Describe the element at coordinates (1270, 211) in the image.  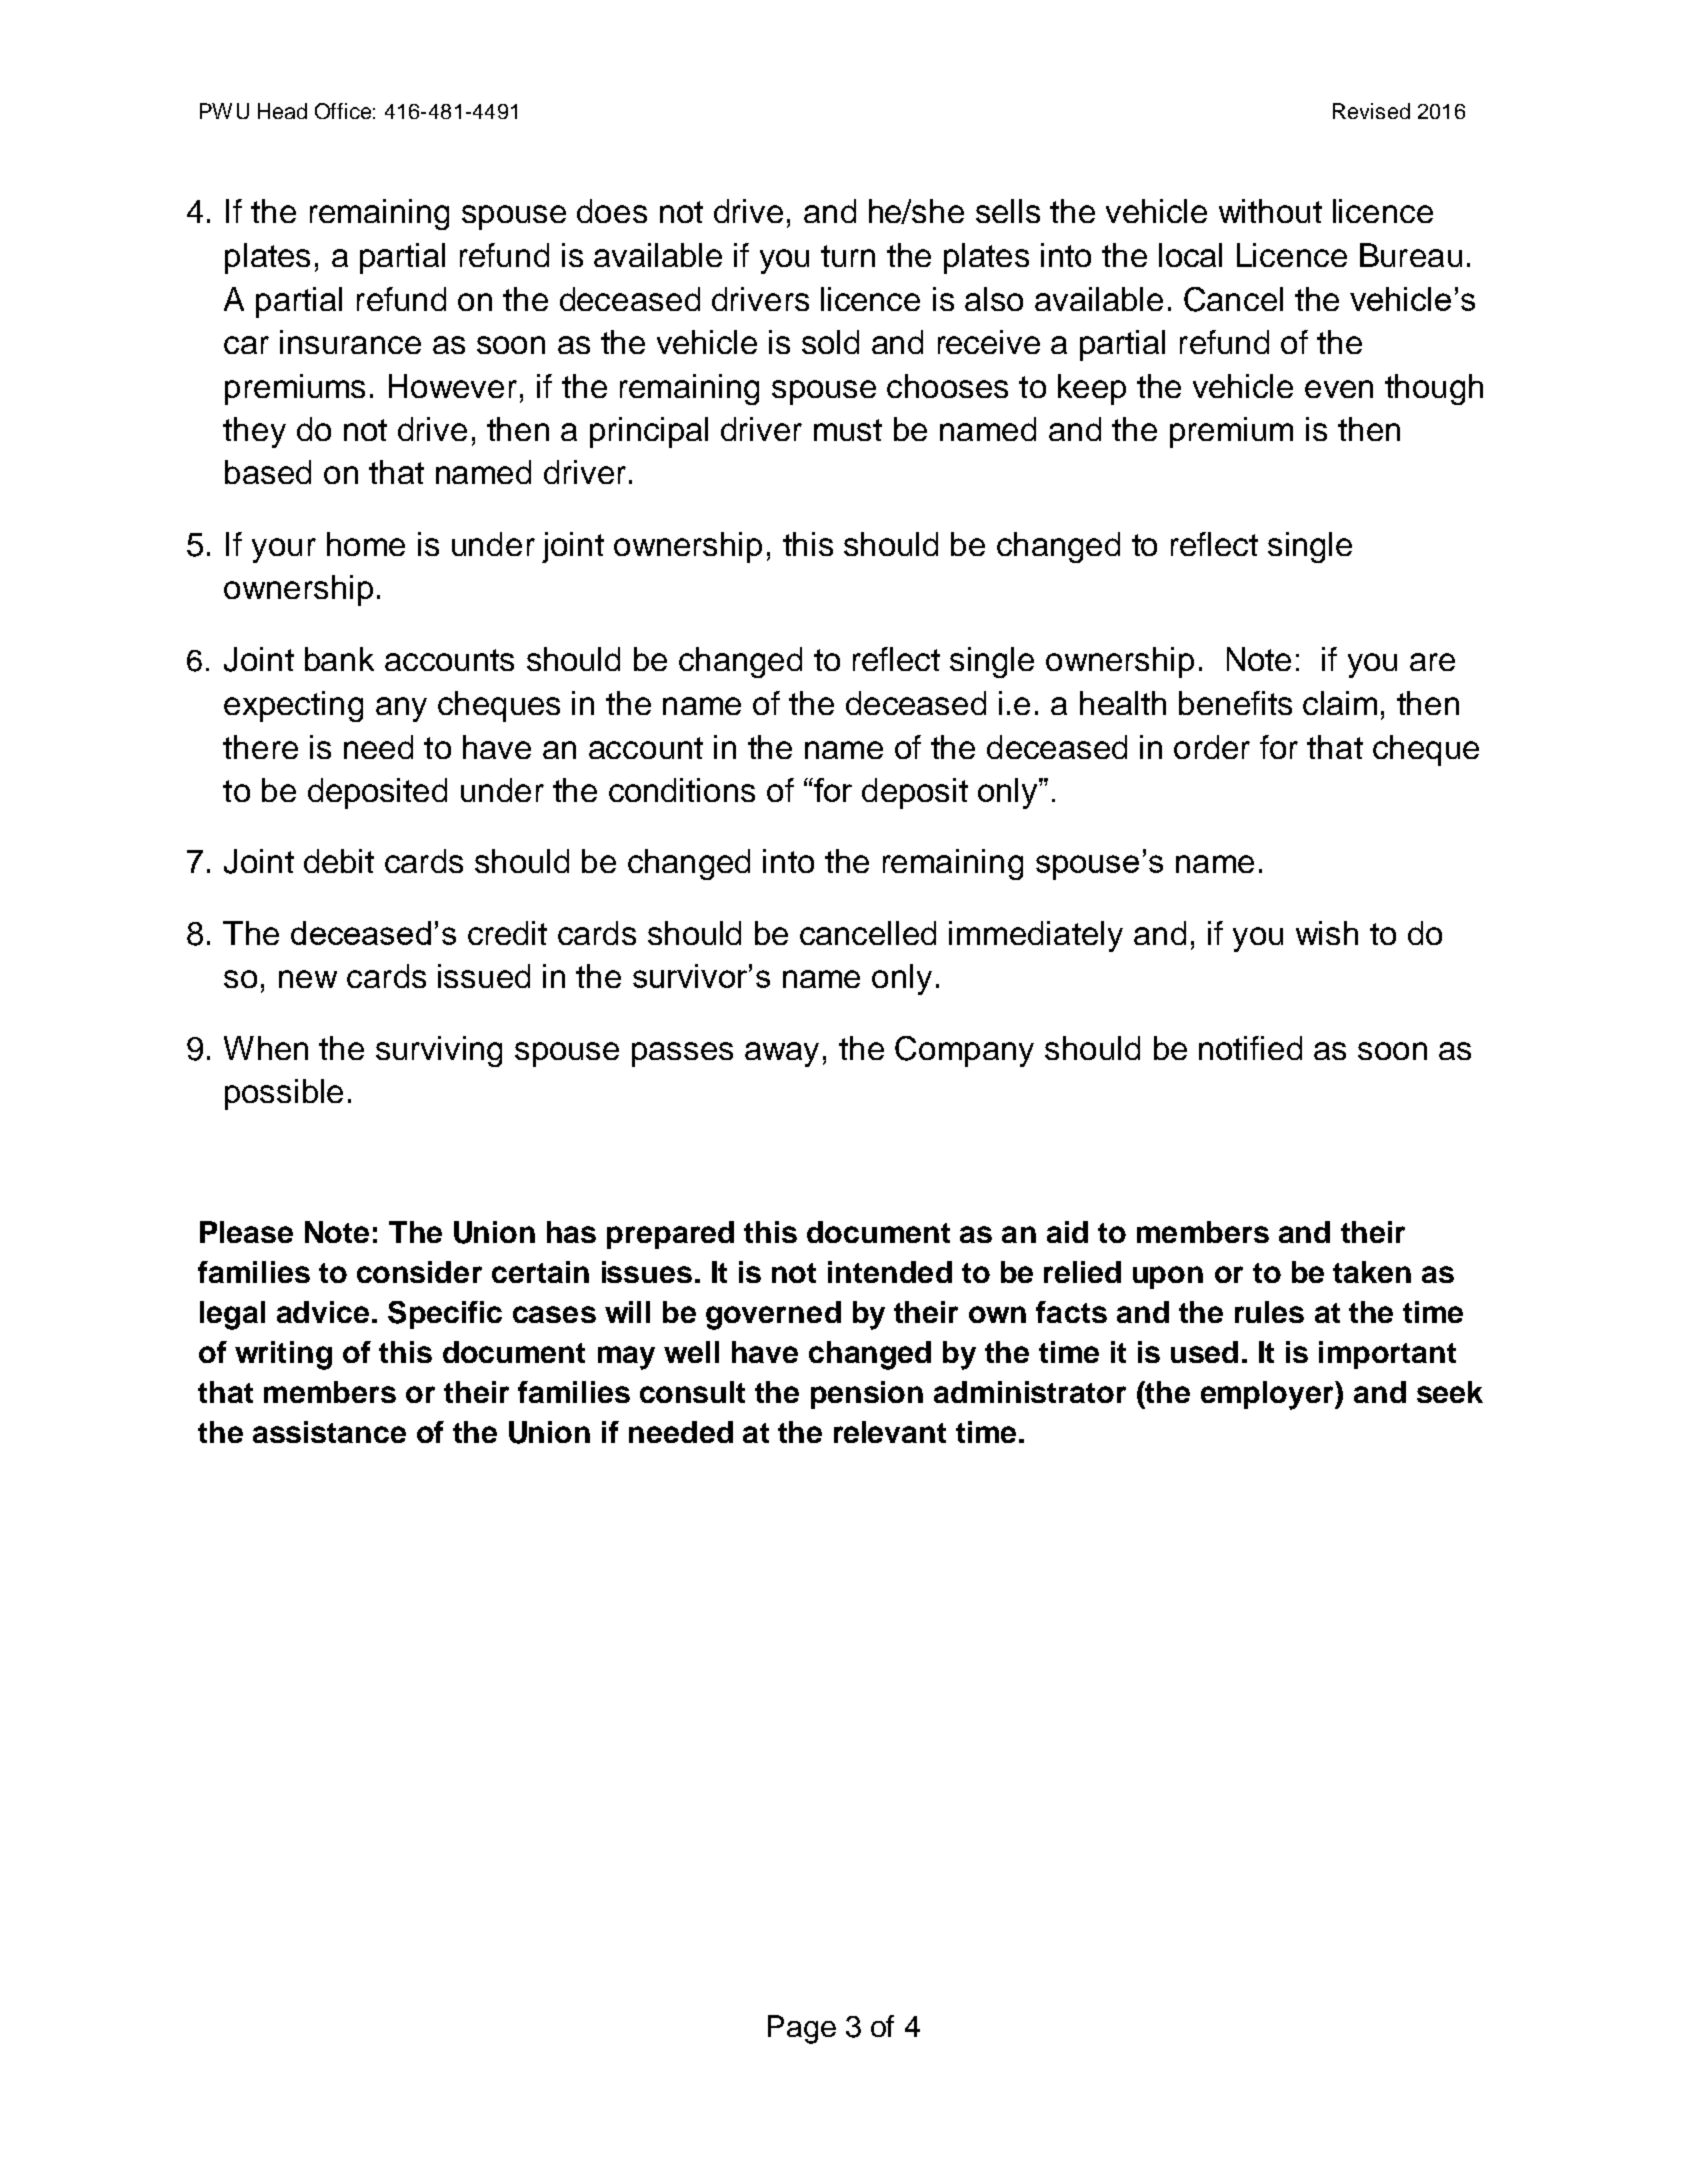
I see `without` at that location.
